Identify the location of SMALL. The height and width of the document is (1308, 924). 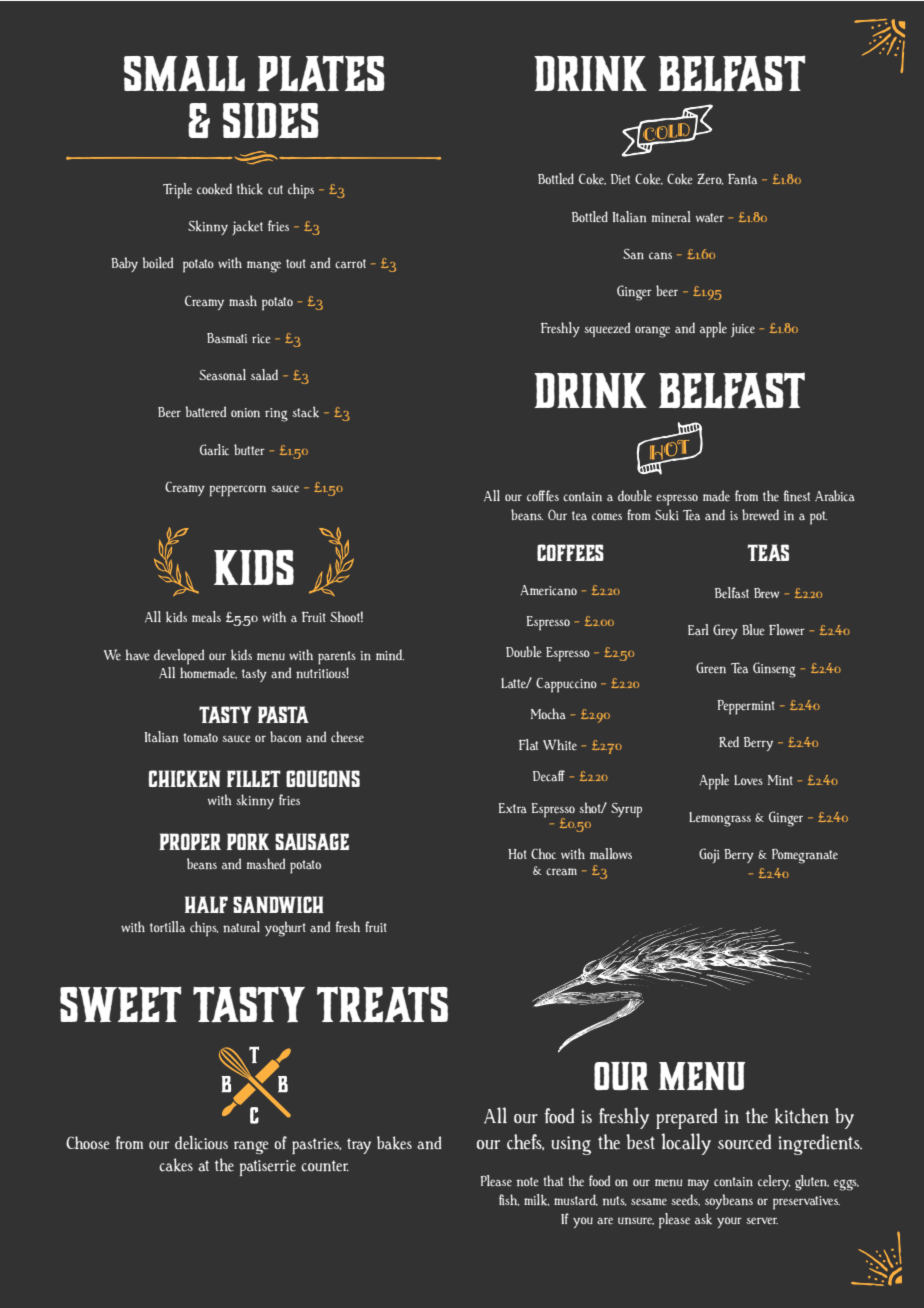
(184, 74).
